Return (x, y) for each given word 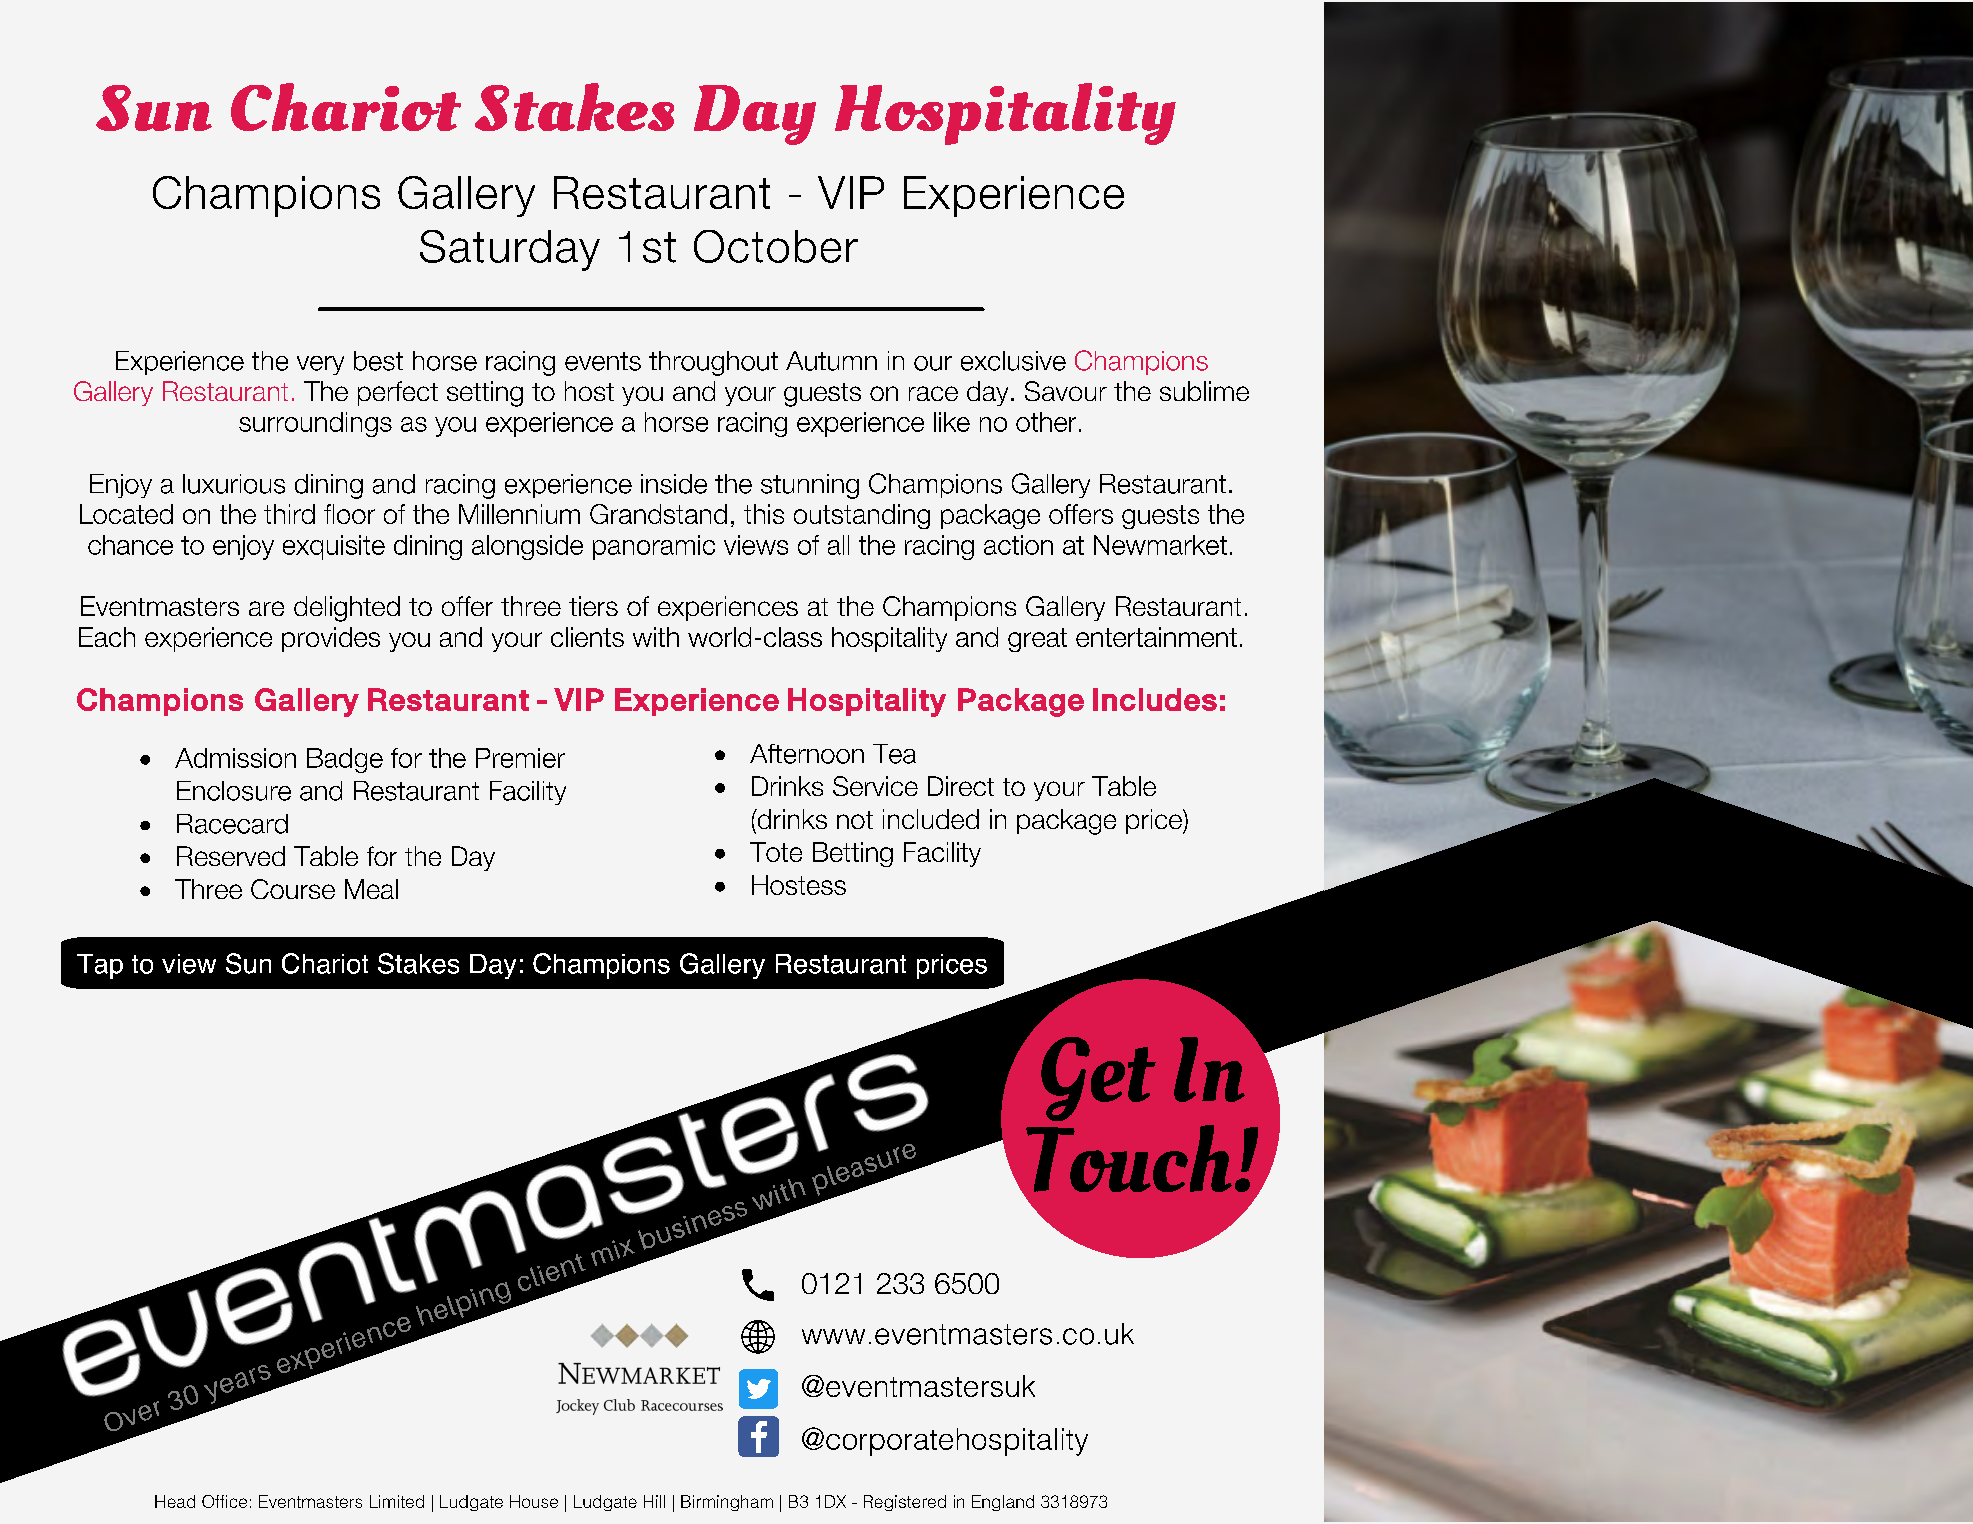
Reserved (231, 856)
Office (224, 1501)
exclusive (1013, 361)
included (931, 819)
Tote (776, 852)
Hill (654, 1501)
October (776, 246)
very (320, 365)
